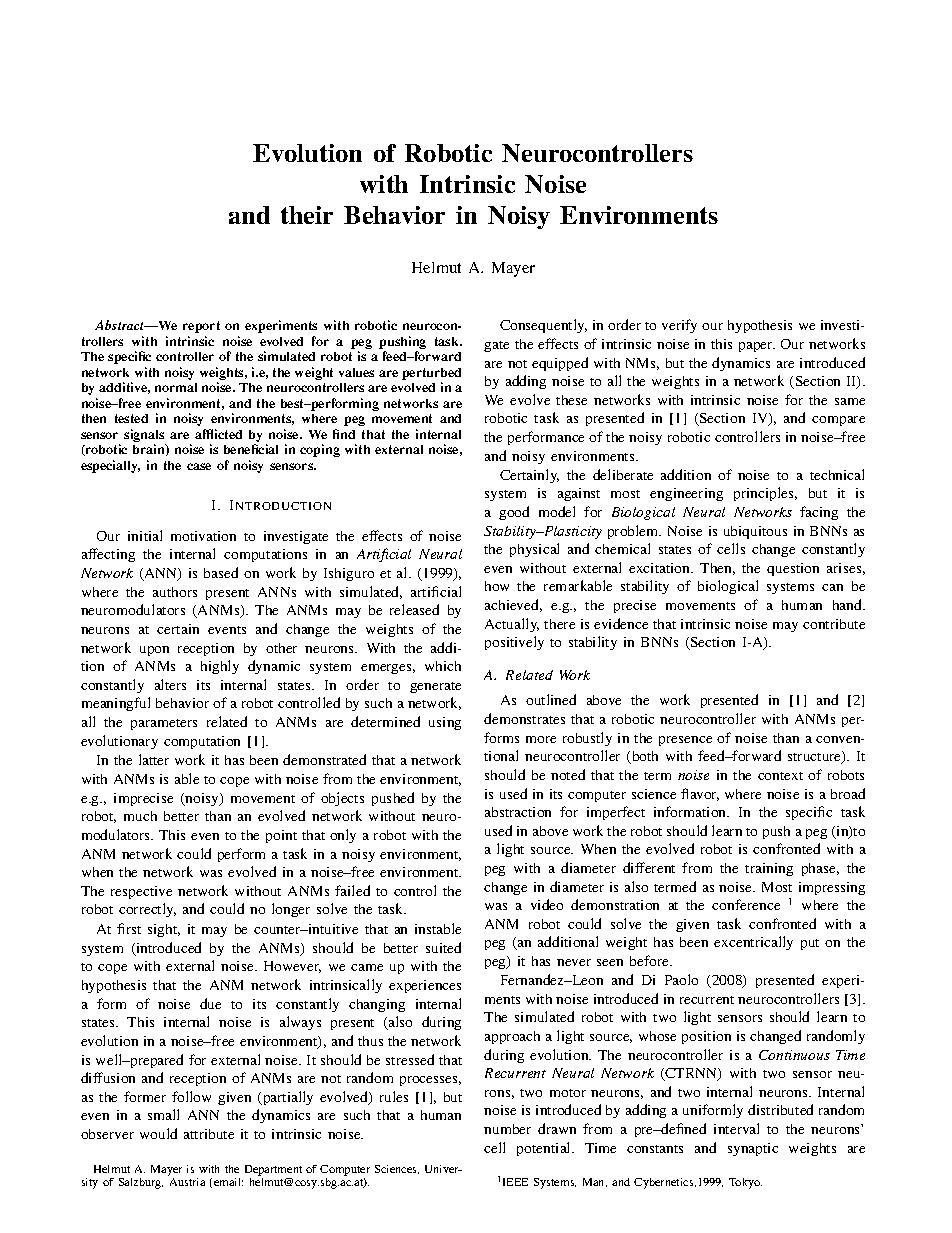  Describe the element at coordinates (209, 1134) in the screenshot. I see `attribute` at that location.
